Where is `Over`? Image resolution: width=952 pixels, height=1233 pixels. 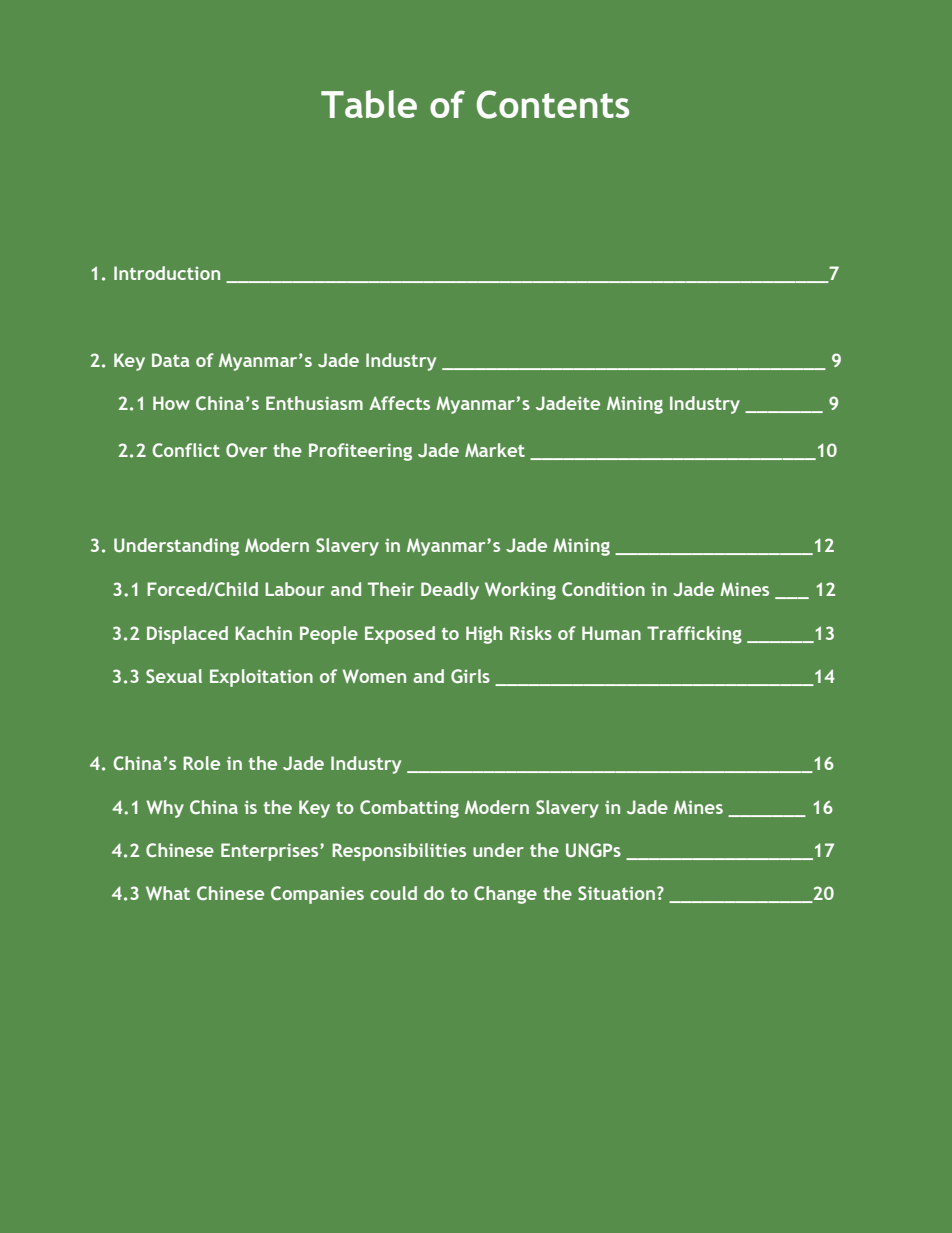 Over is located at coordinates (246, 450).
